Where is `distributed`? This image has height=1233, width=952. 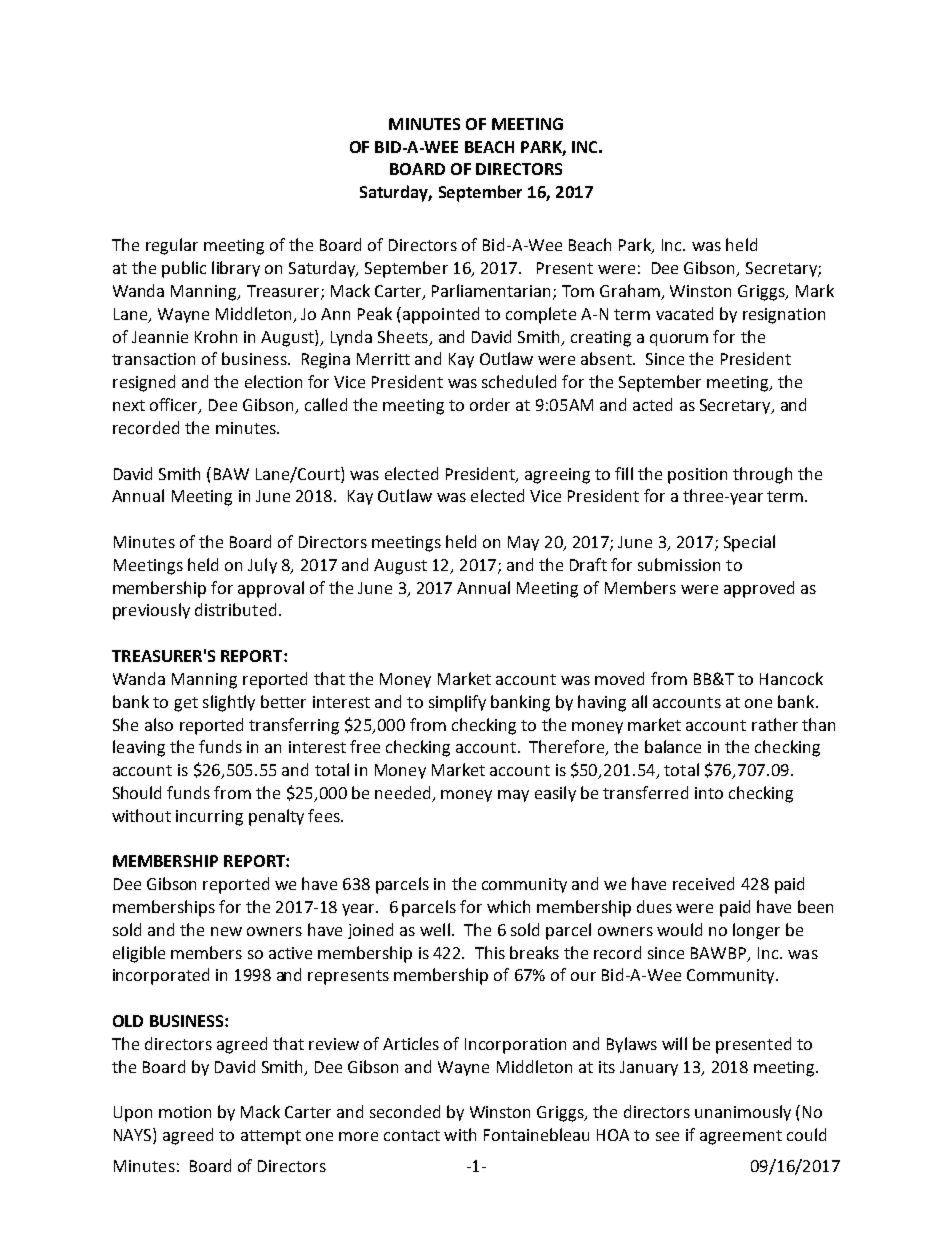 distributed is located at coordinates (235, 609).
